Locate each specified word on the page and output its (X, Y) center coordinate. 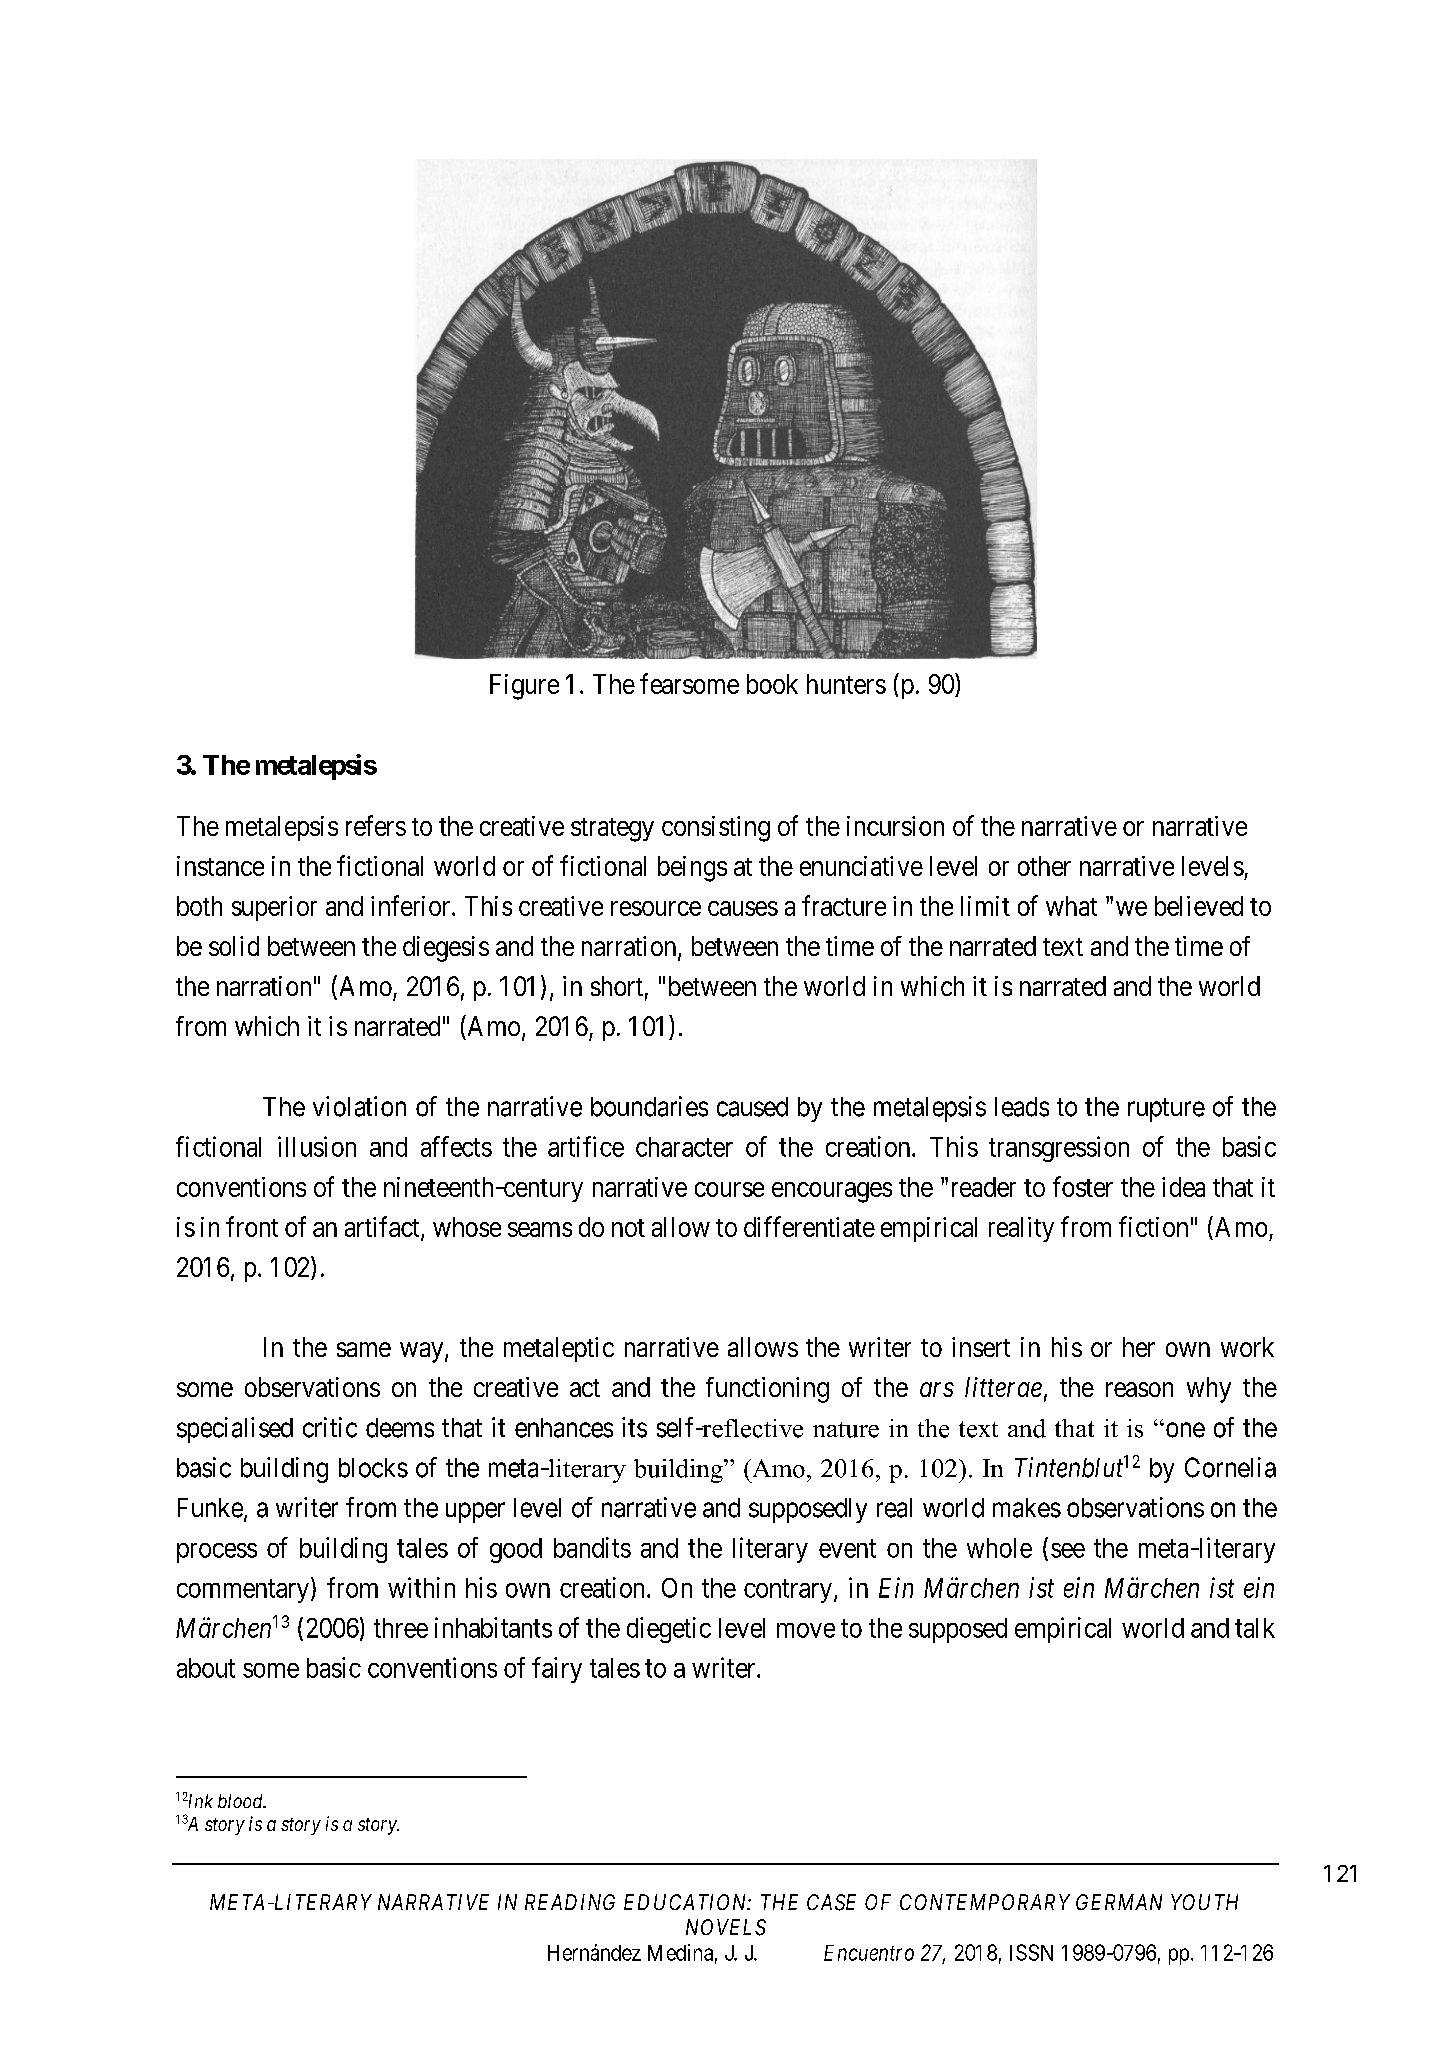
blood (241, 1801)
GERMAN (1119, 1902)
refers (376, 825)
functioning (767, 1390)
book (772, 684)
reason (1139, 1389)
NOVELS (726, 1927)
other (1044, 866)
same (364, 1349)
